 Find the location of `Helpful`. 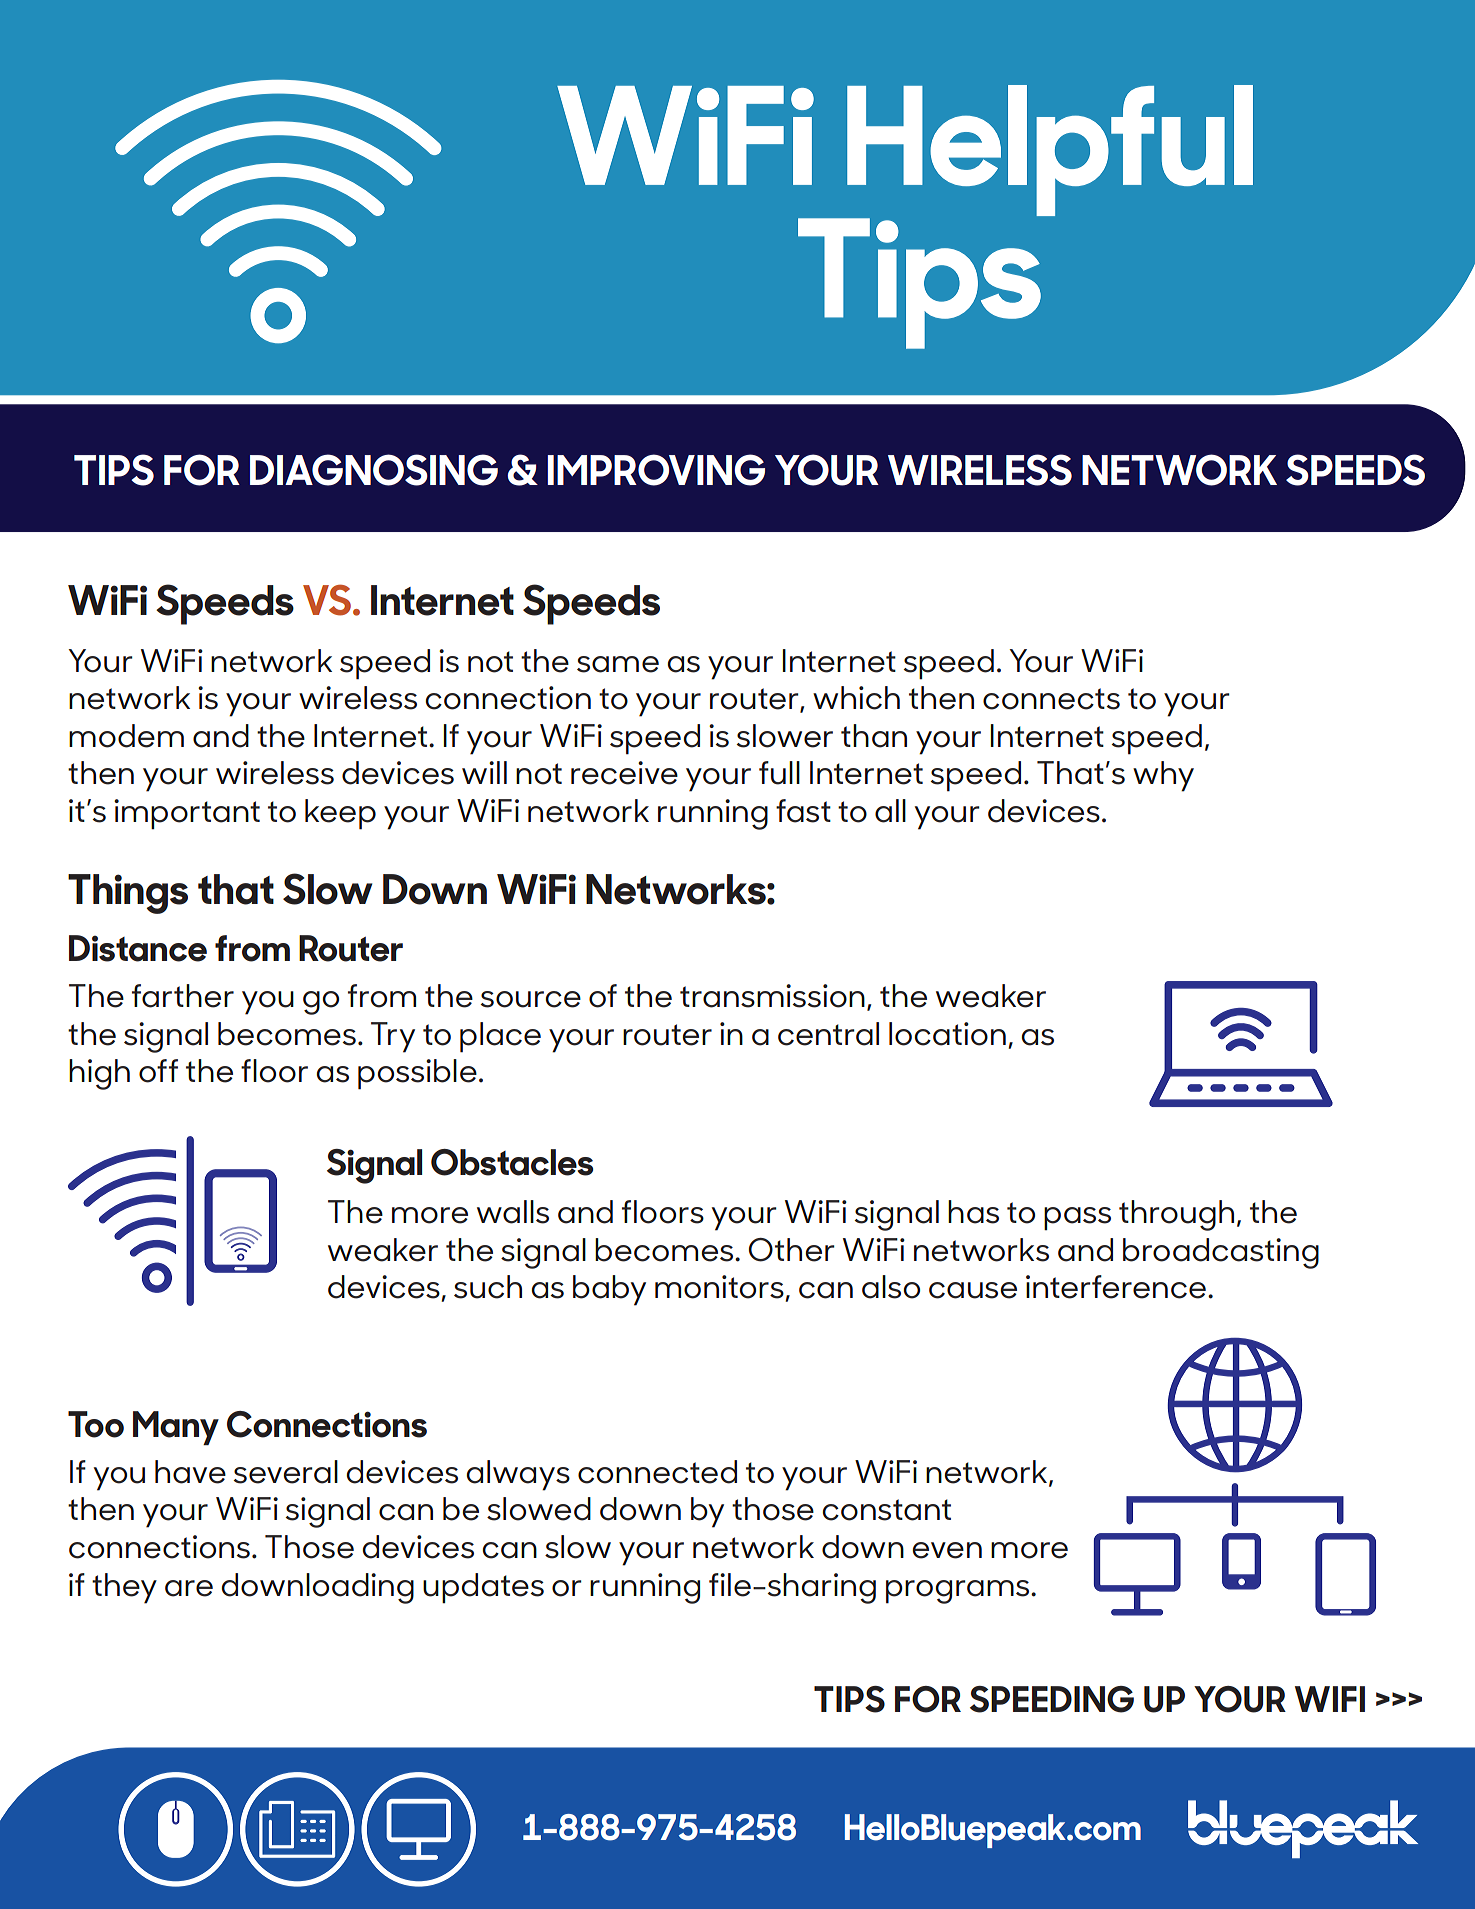

Helpful is located at coordinates (1050, 150).
